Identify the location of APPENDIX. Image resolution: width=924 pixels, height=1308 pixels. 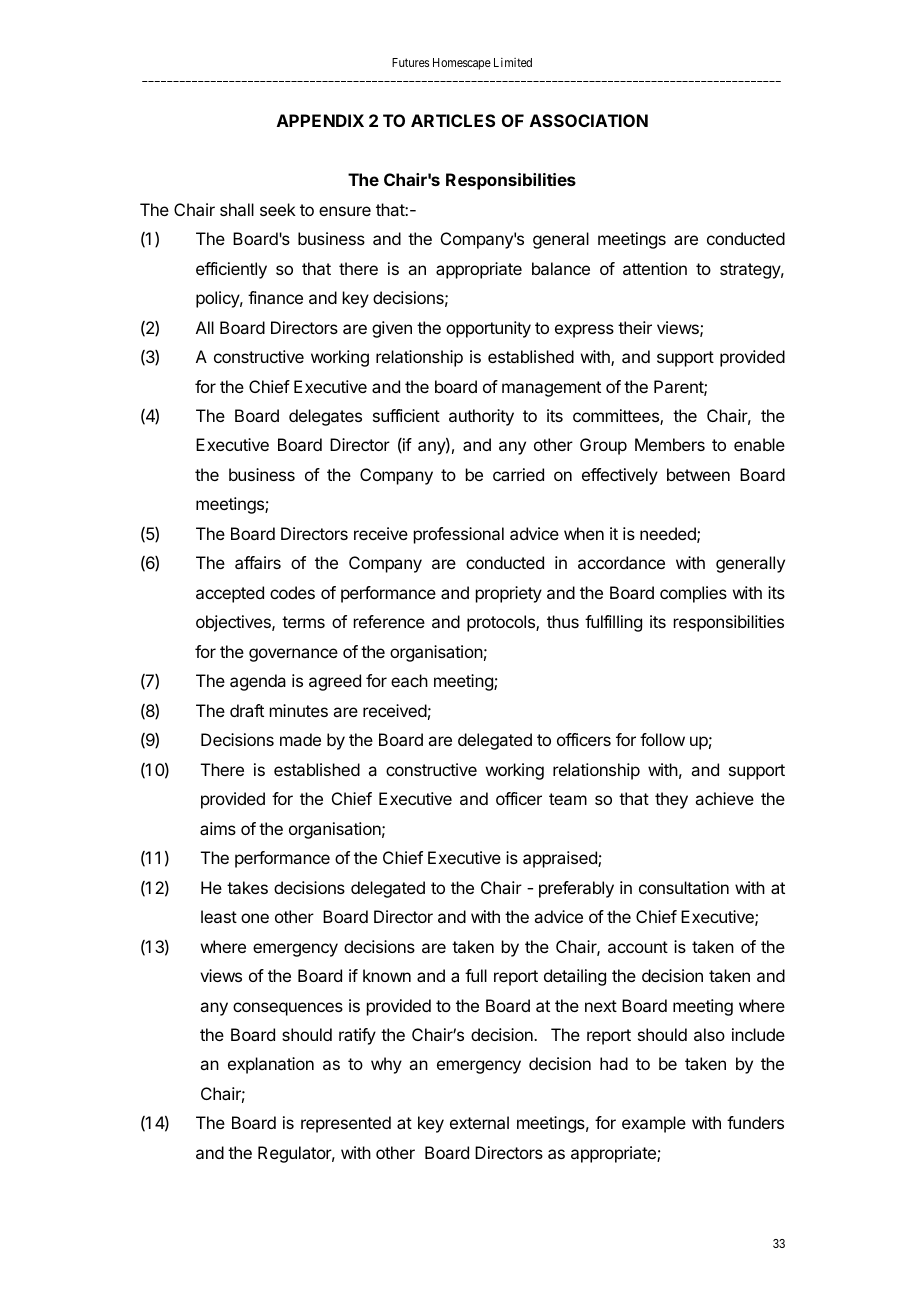
(320, 120).
